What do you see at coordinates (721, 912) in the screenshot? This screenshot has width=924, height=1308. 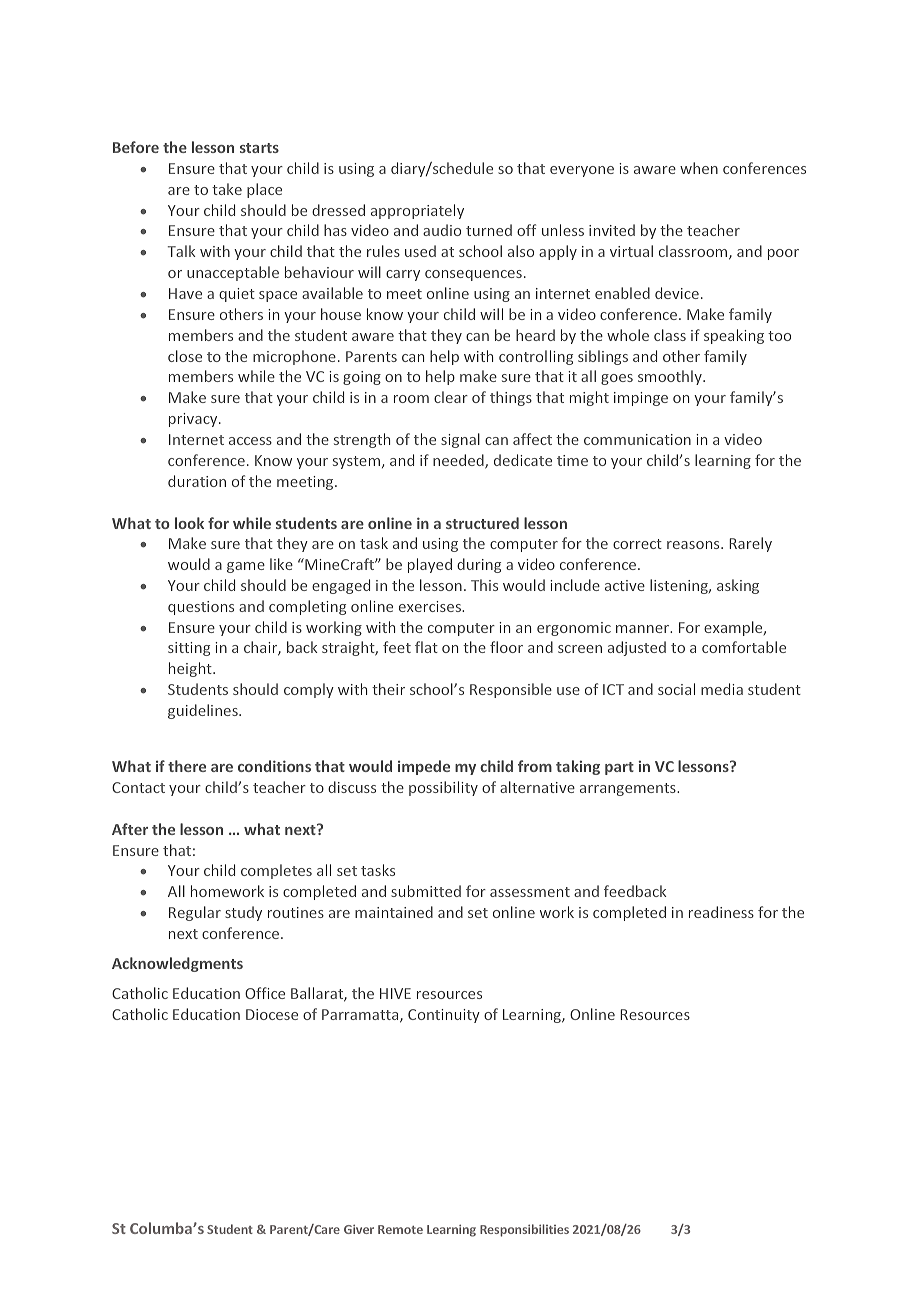 I see `readiness` at bounding box center [721, 912].
